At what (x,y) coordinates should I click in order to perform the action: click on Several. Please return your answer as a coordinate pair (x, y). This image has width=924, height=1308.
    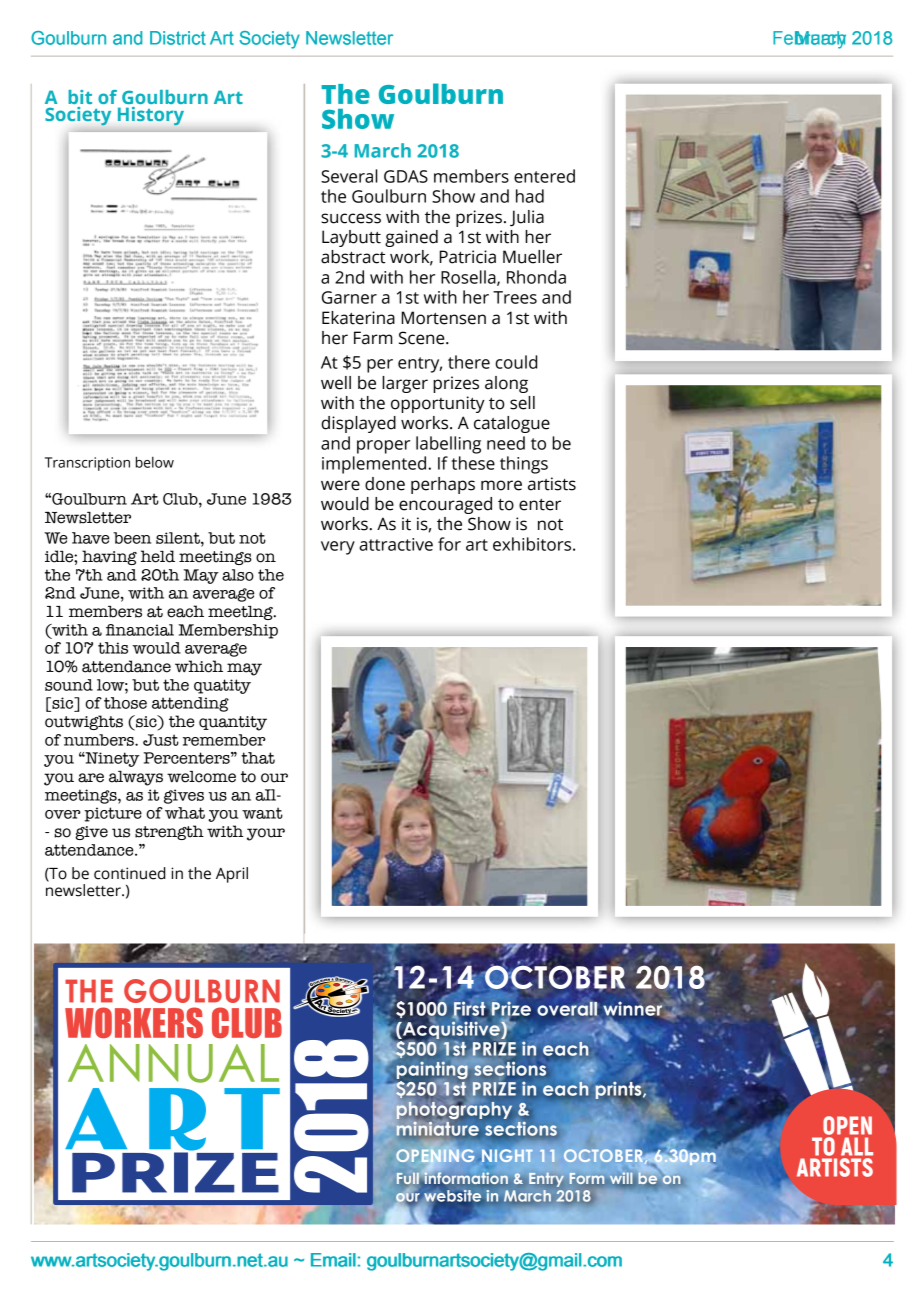
    Looking at the image, I should click on (349, 176).
